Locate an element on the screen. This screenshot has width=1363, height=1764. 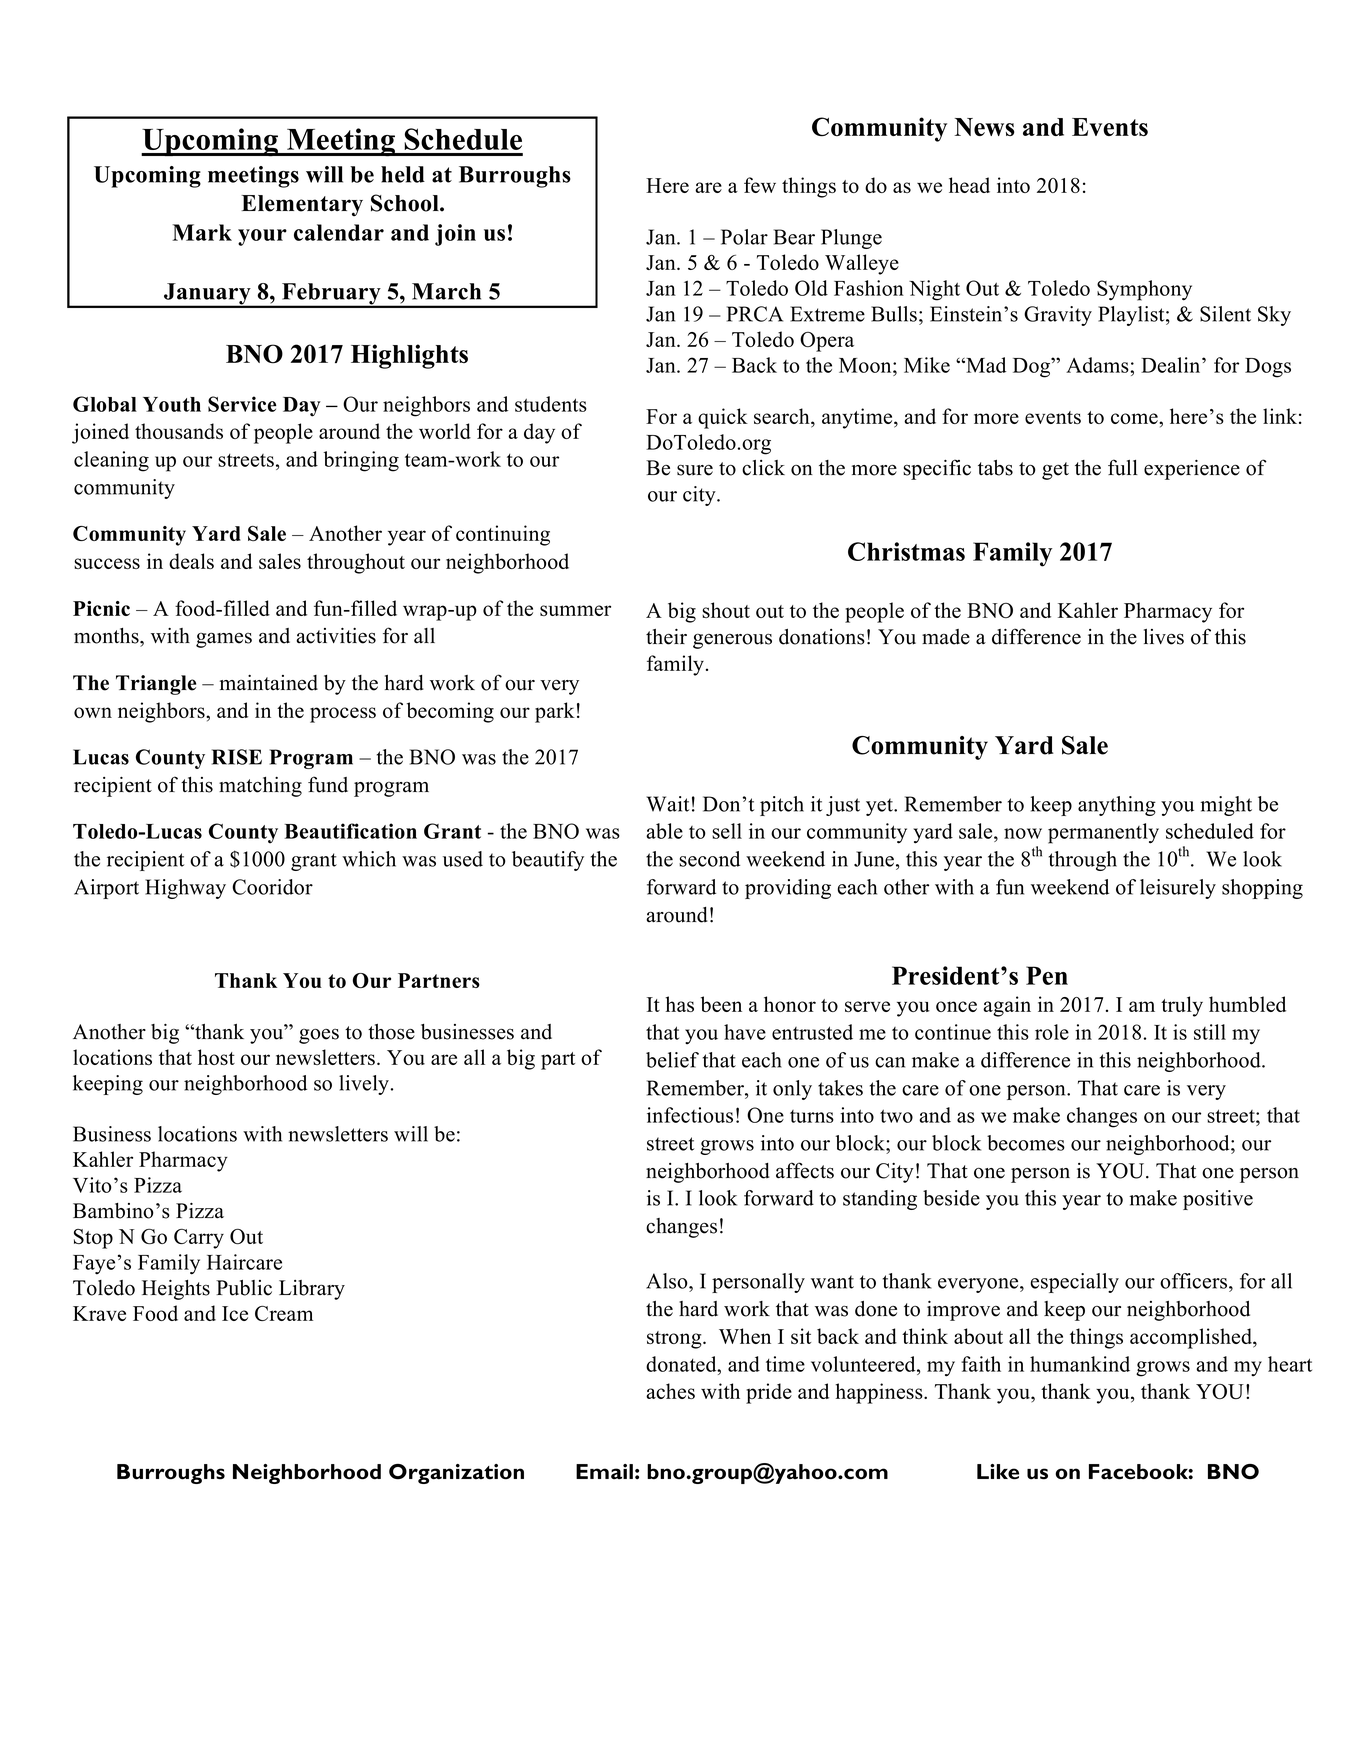
host is located at coordinates (216, 1057).
